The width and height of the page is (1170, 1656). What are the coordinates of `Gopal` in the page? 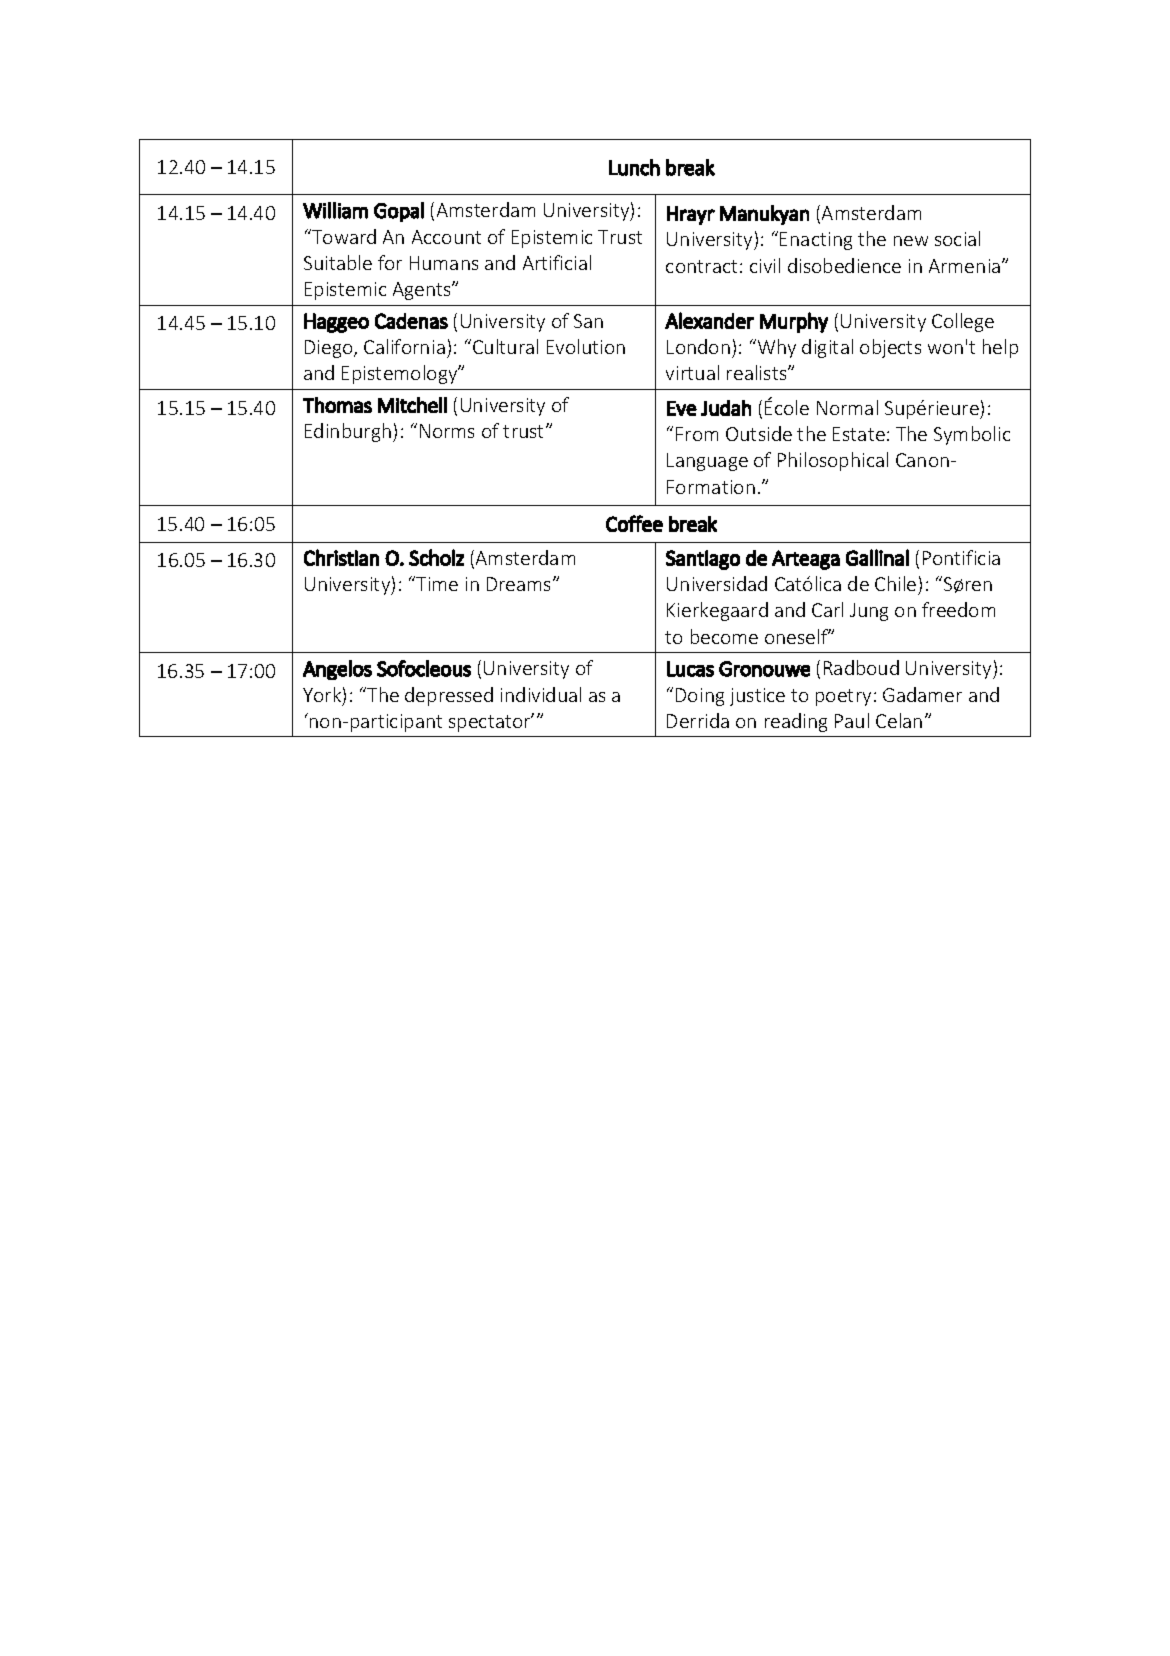 It's located at (399, 212).
